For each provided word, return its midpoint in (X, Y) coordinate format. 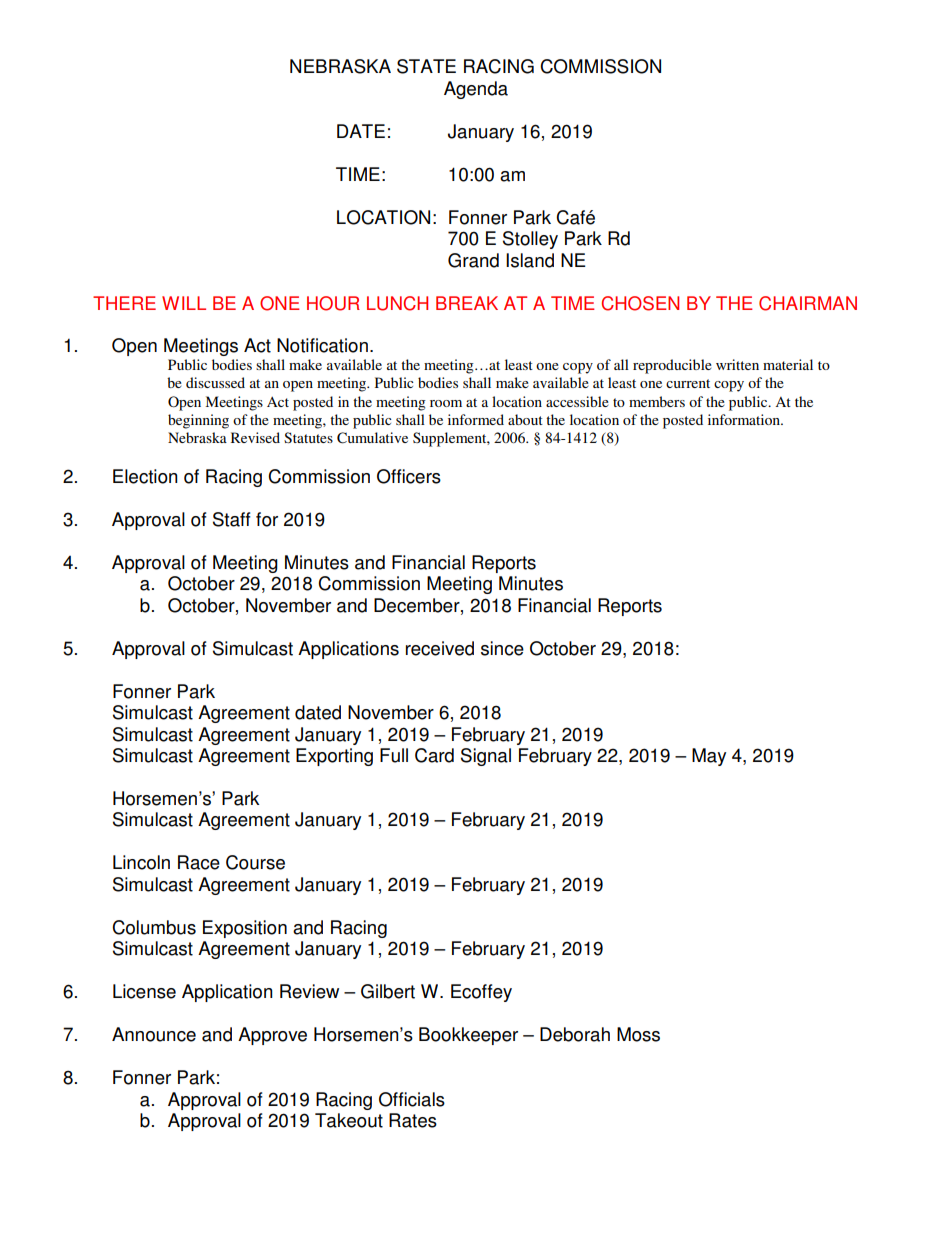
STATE (426, 66)
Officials (412, 1099)
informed (476, 419)
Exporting (334, 757)
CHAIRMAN (808, 303)
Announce (154, 1034)
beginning (198, 421)
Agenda (476, 90)
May (709, 757)
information (745, 419)
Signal (486, 757)
